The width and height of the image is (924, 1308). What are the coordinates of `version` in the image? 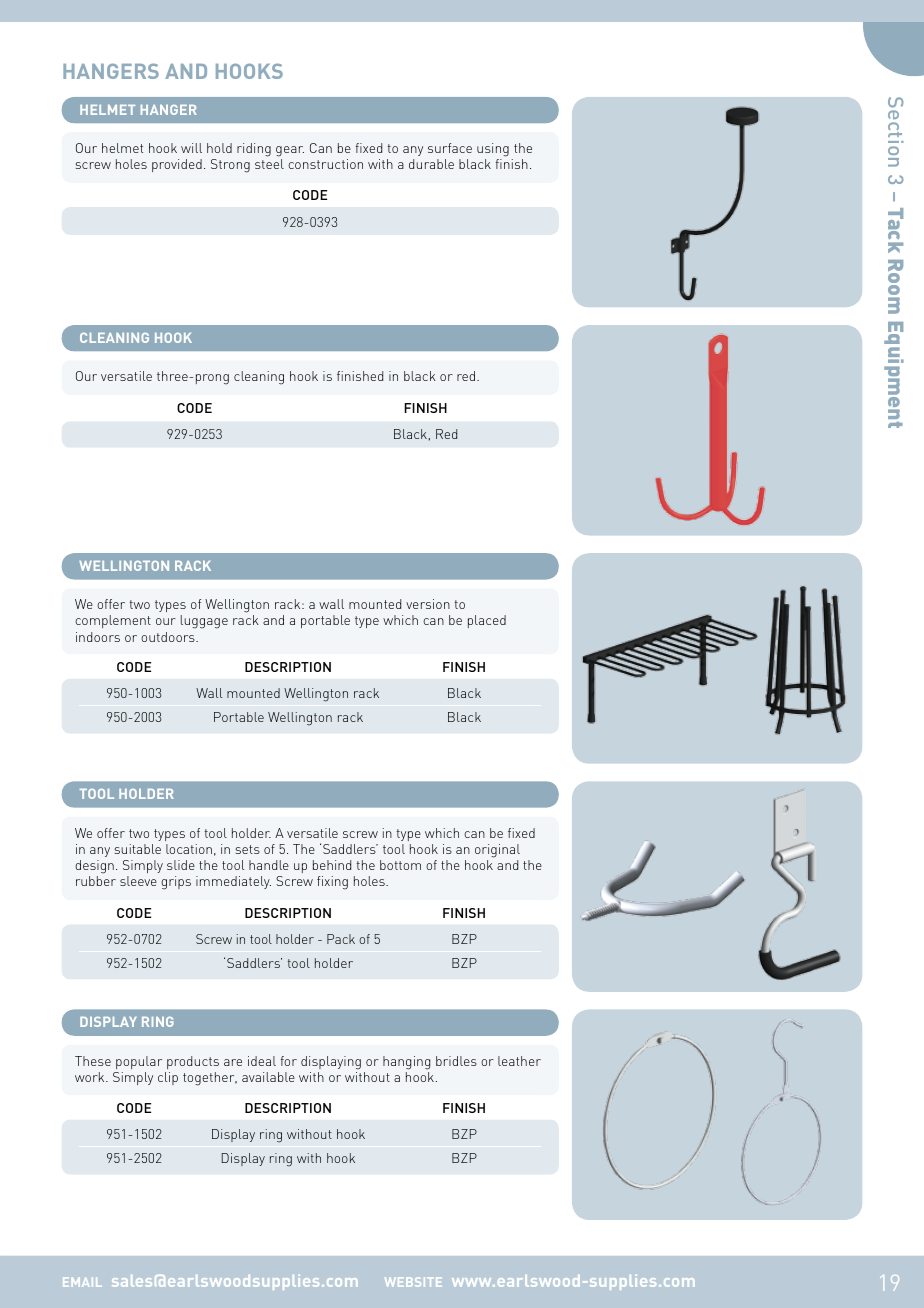 It's located at (428, 604).
